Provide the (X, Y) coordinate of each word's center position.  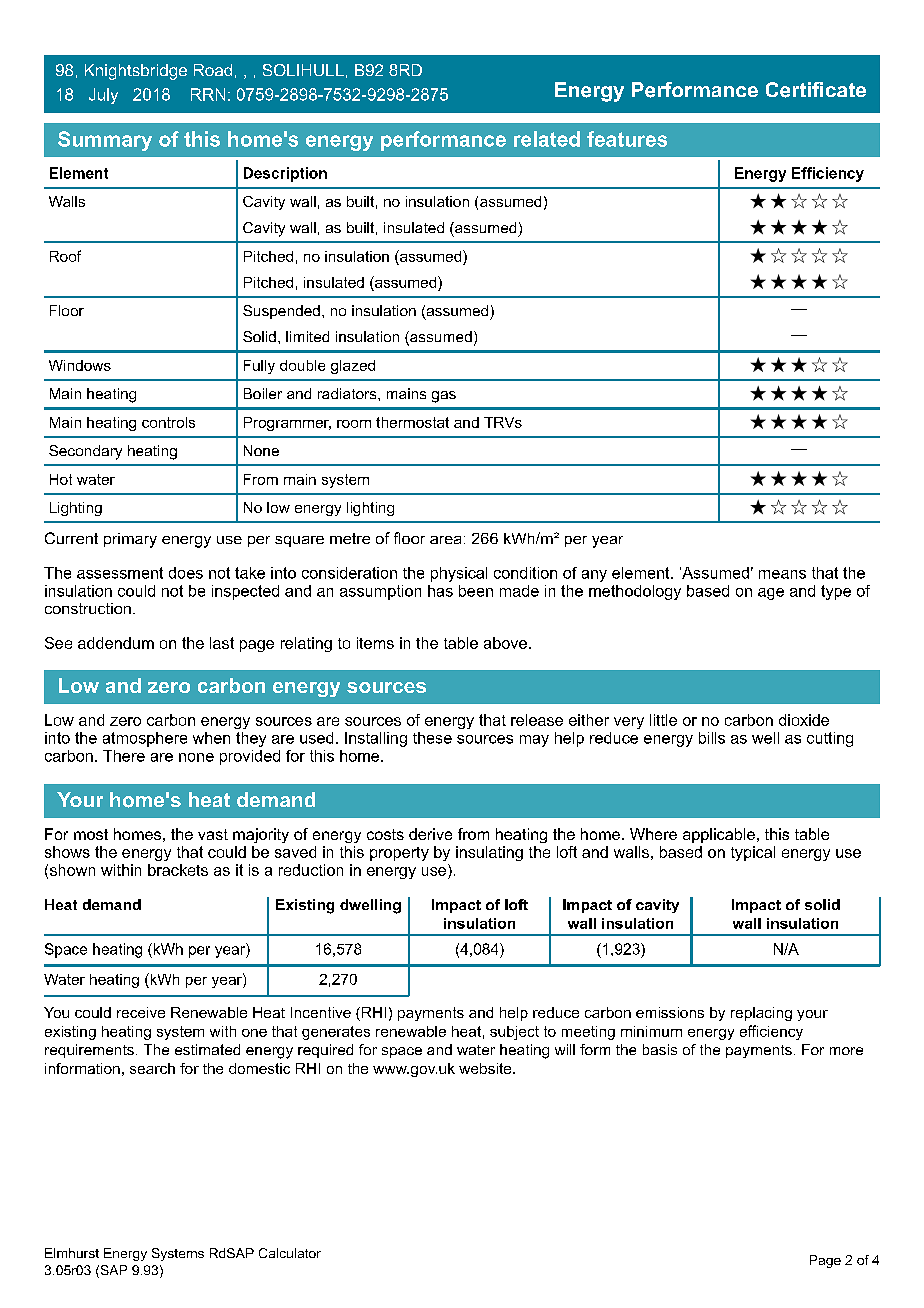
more (846, 1051)
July (103, 96)
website (486, 1068)
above (505, 643)
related (547, 139)
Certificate (816, 90)
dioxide (804, 720)
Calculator (290, 1253)
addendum (116, 643)
